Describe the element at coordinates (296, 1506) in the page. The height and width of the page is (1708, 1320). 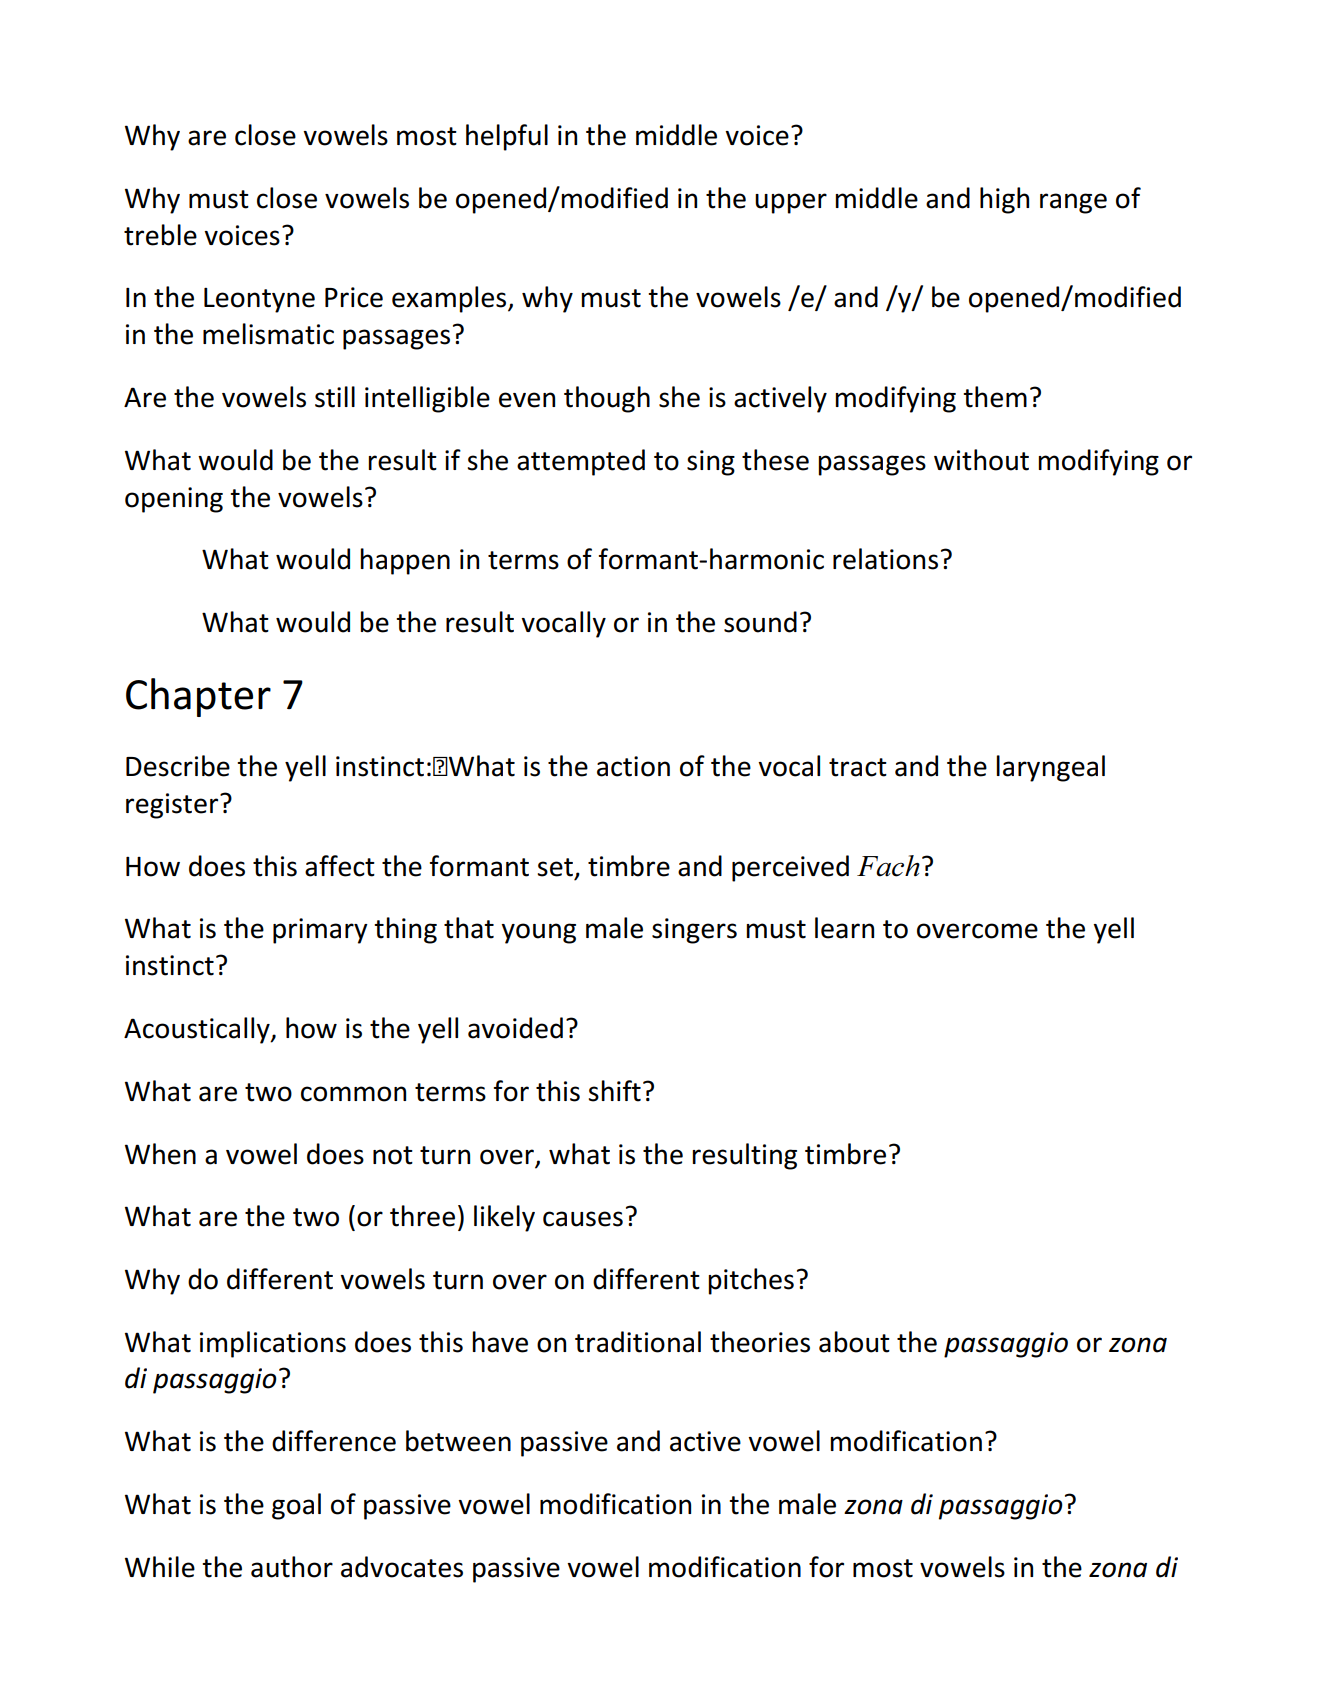
I see `goal` at that location.
